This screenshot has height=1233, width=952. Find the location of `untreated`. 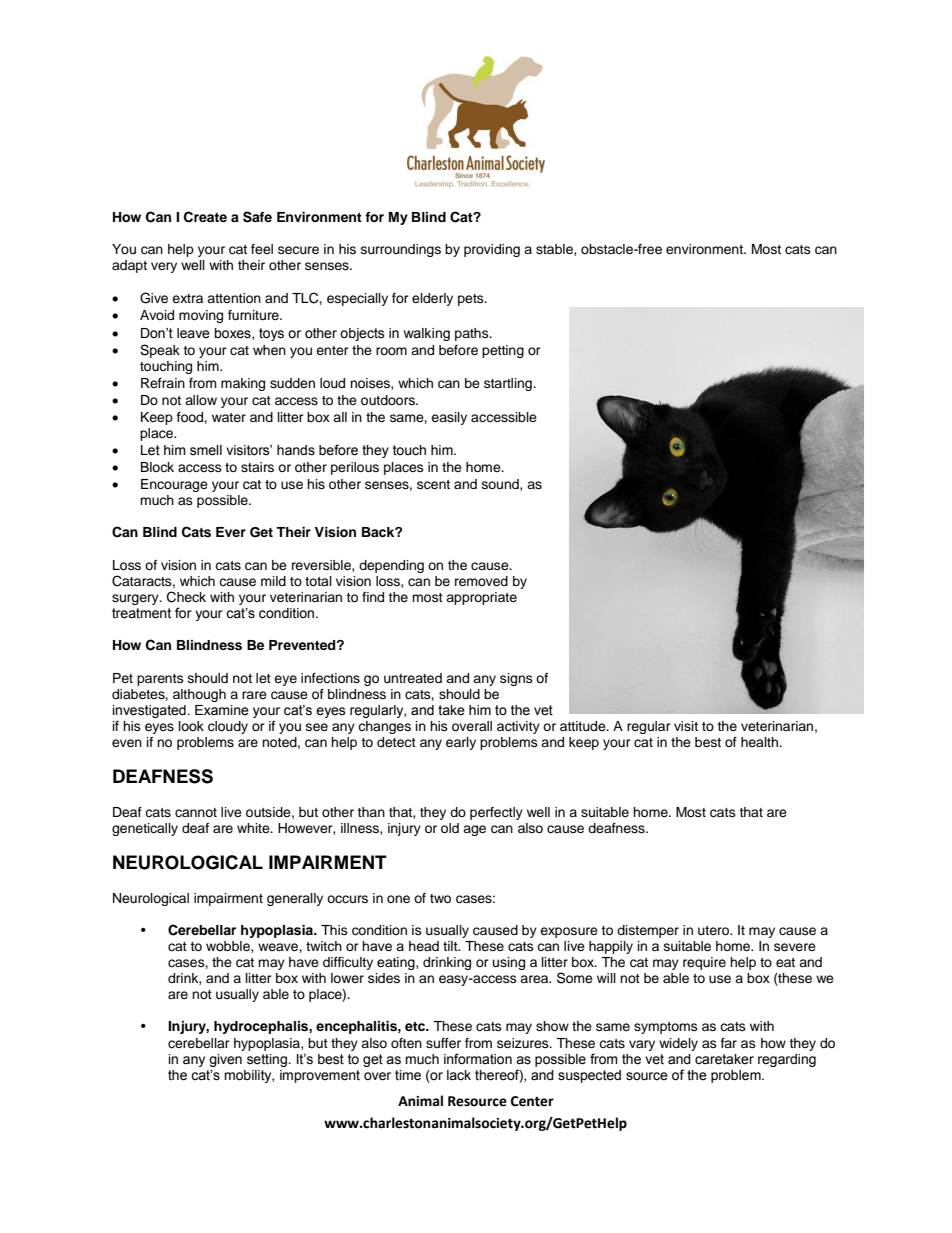

untreated is located at coordinates (413, 678).
